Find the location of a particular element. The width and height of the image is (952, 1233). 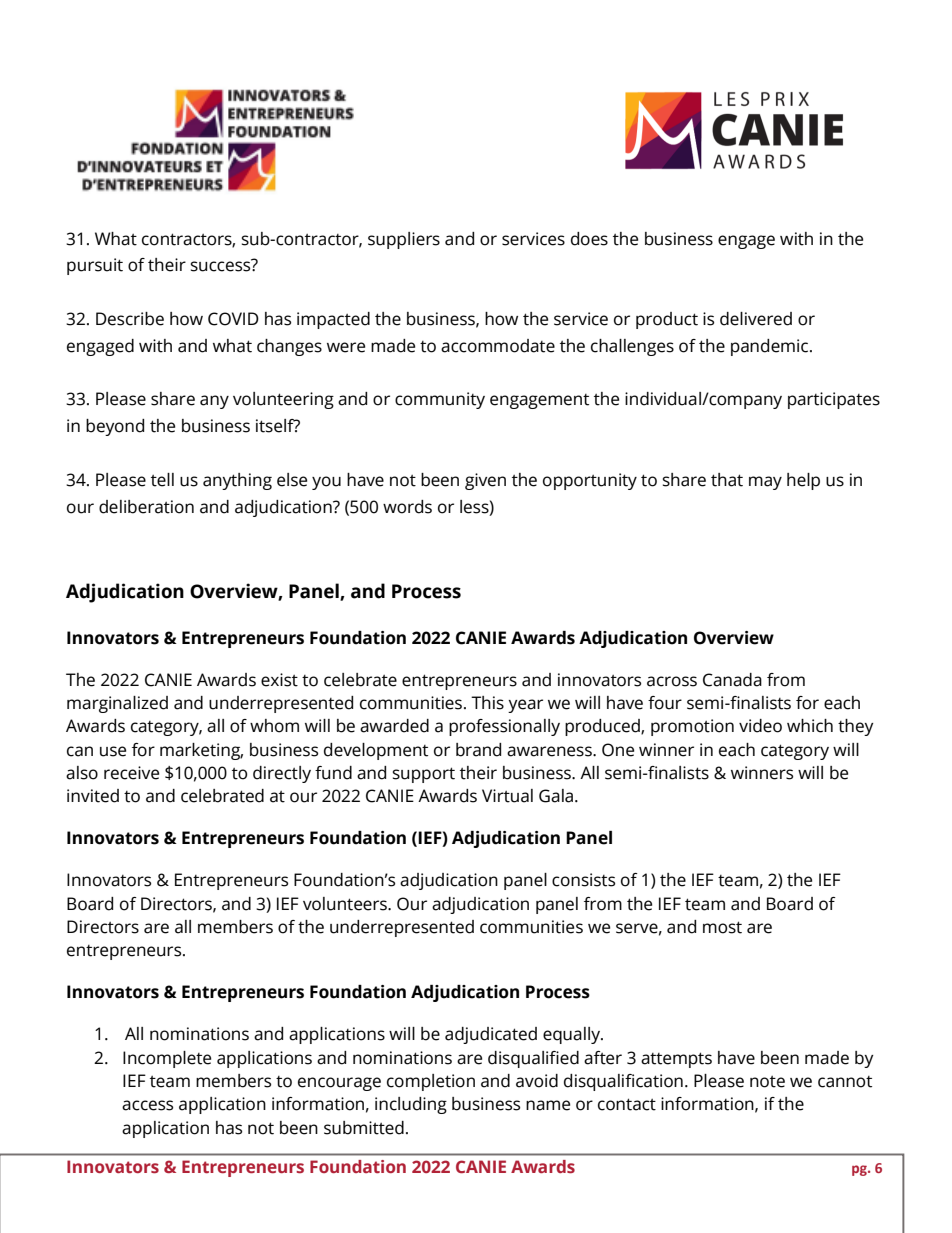

Canada is located at coordinates (732, 680).
